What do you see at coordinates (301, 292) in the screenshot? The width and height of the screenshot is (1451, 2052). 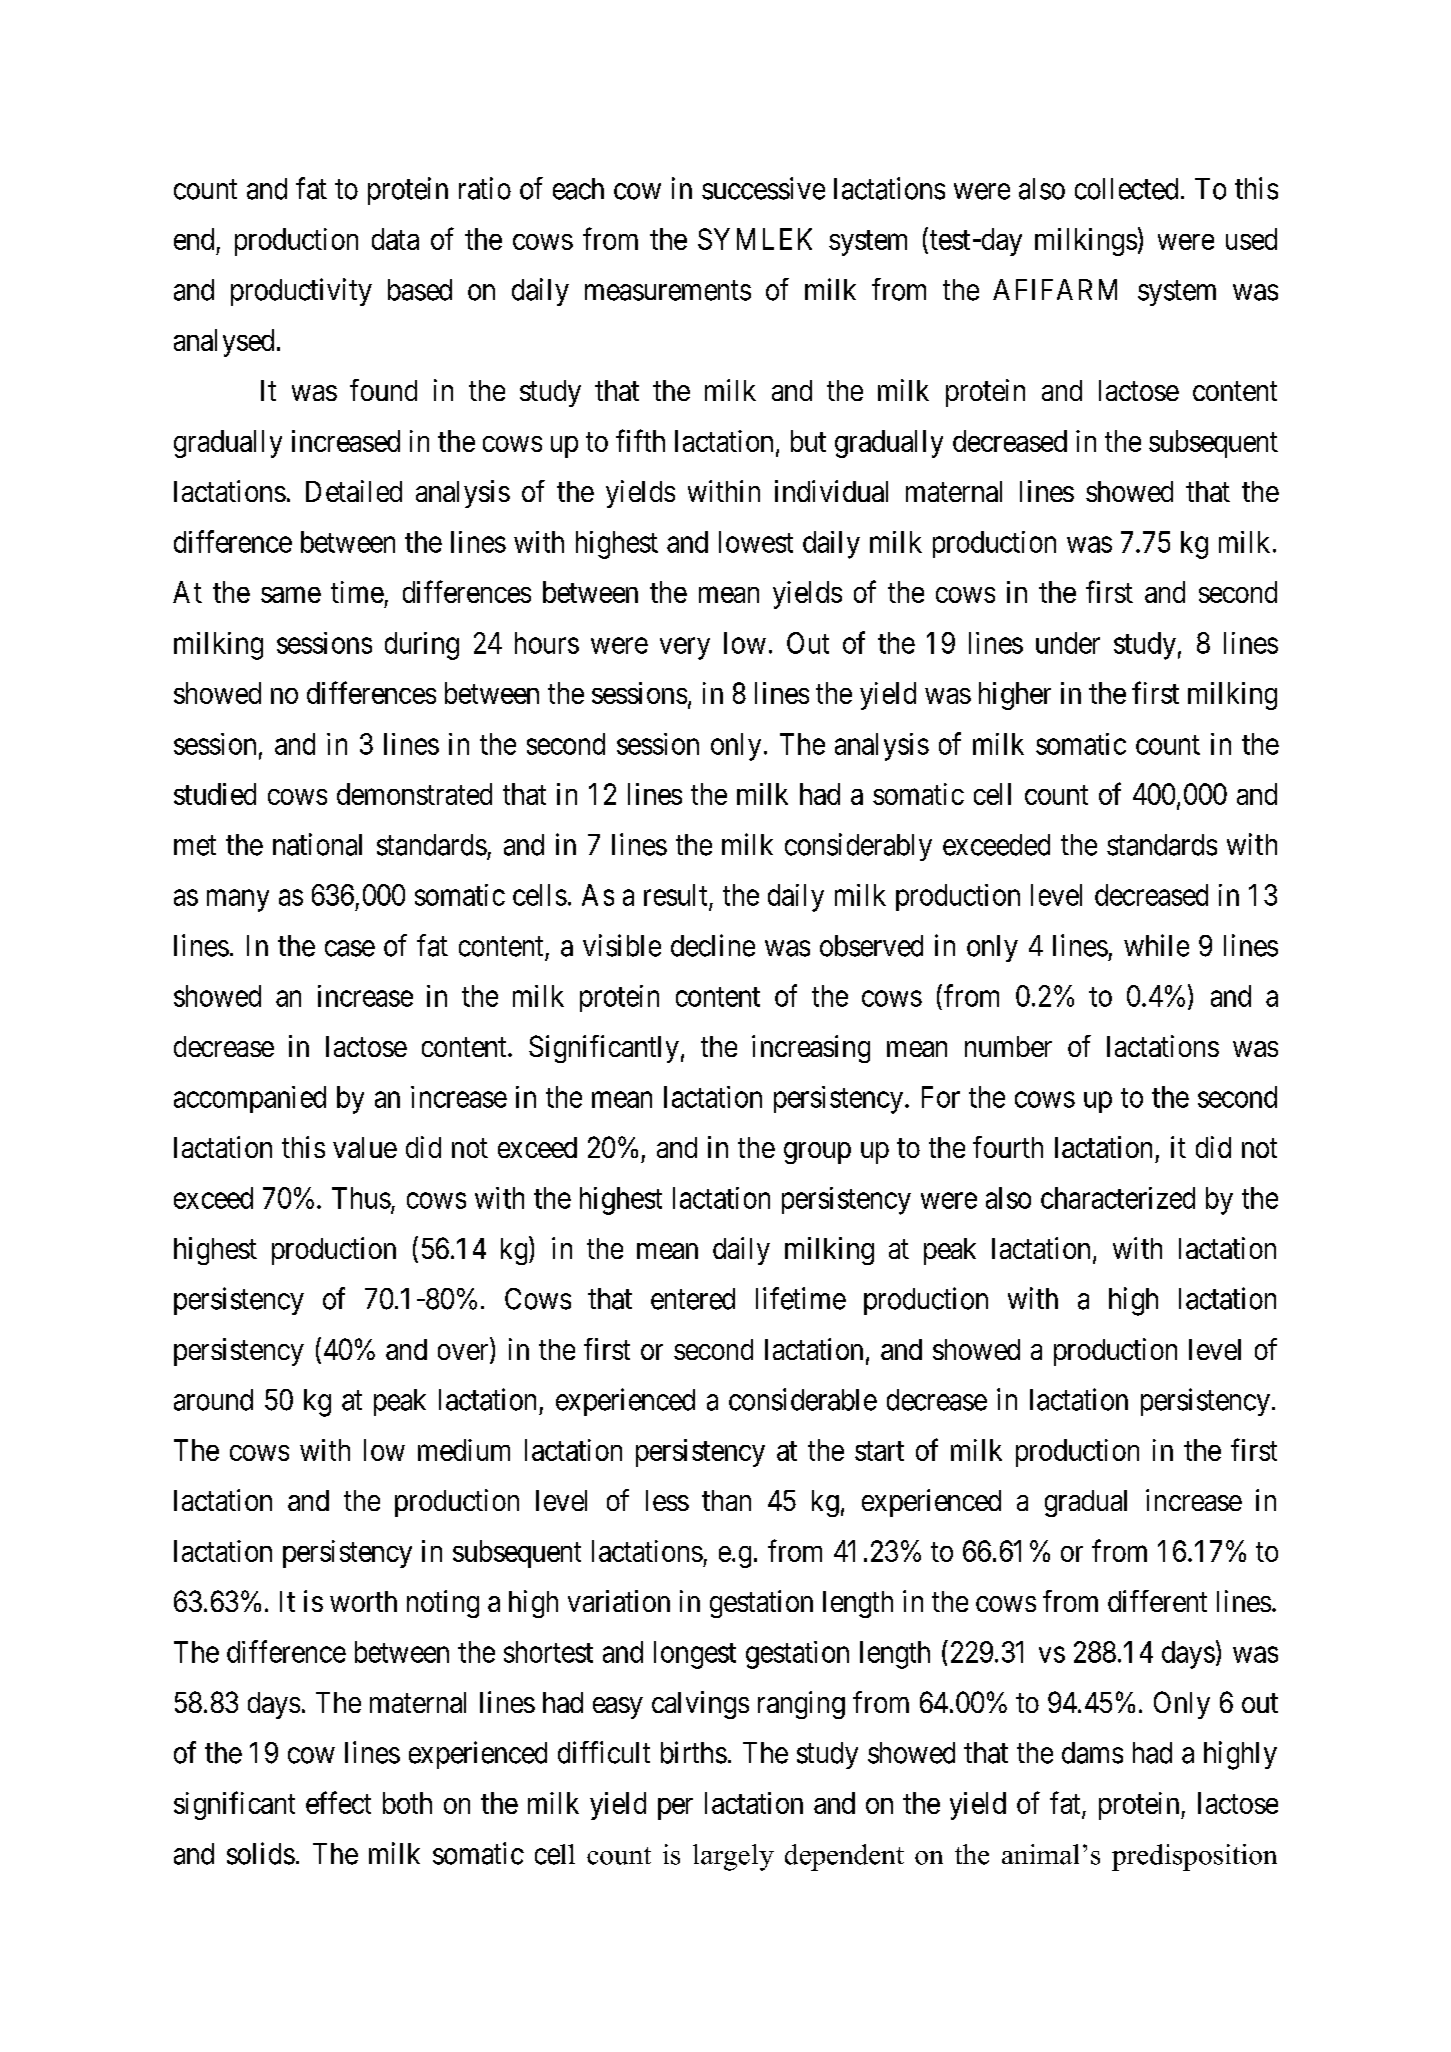 I see `productivity` at bounding box center [301, 292].
